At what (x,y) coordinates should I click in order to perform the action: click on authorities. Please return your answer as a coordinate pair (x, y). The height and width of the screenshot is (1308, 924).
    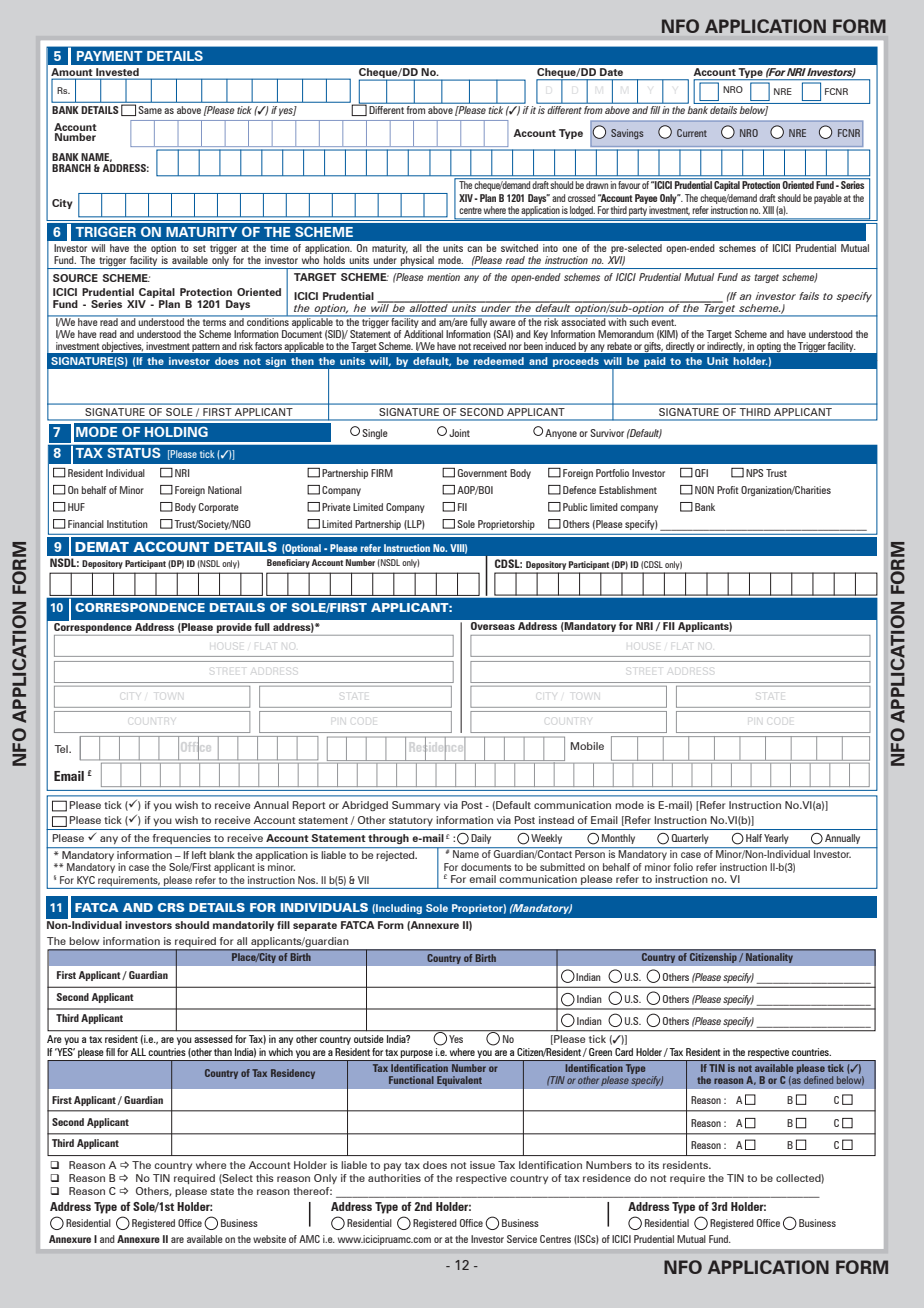
    Looking at the image, I should click on (394, 1178).
